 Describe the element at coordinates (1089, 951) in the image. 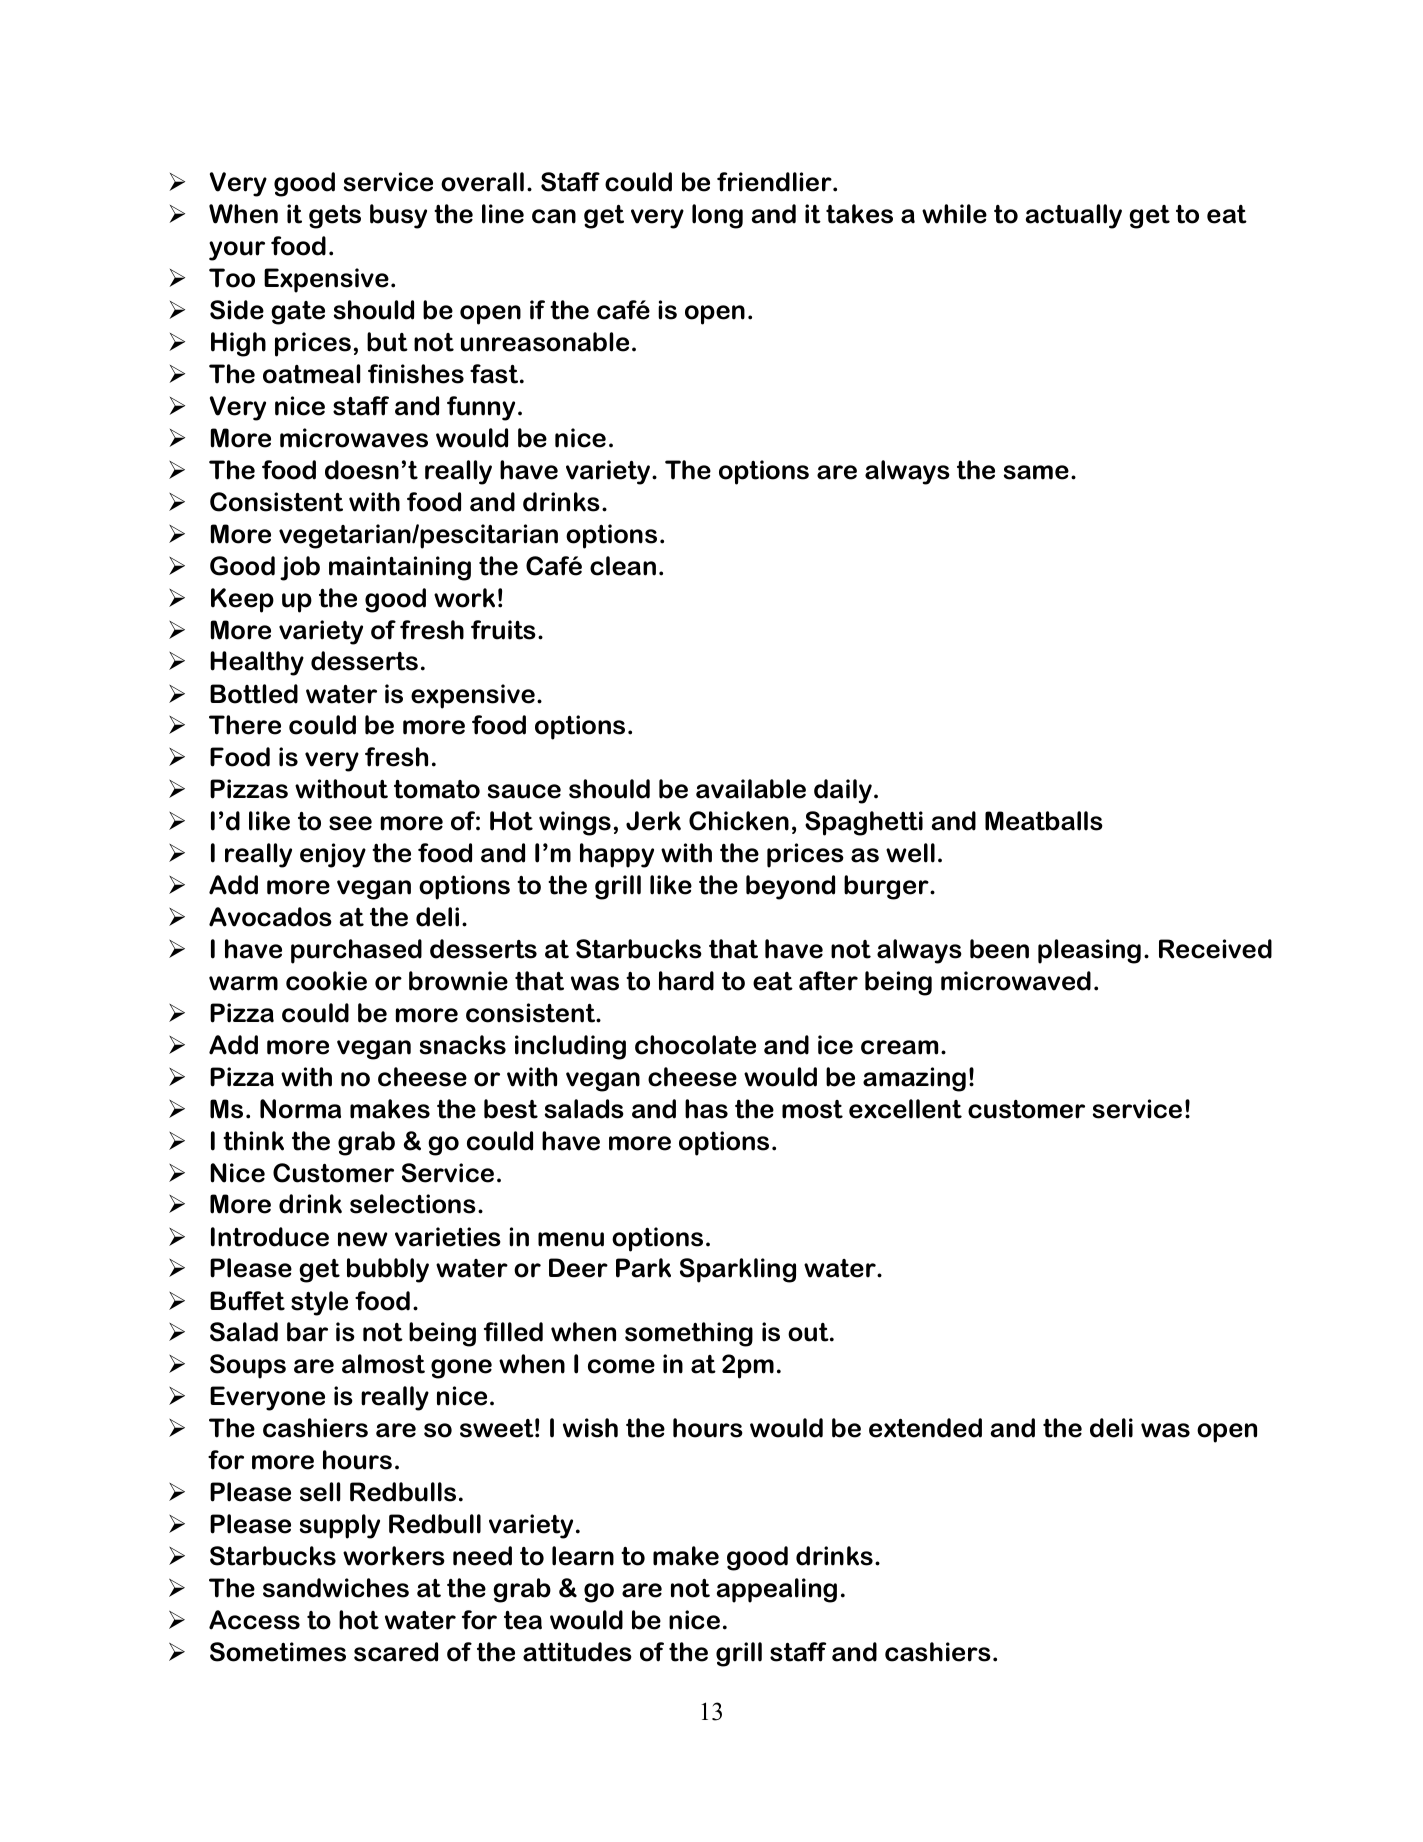

I see `pleasing` at that location.
